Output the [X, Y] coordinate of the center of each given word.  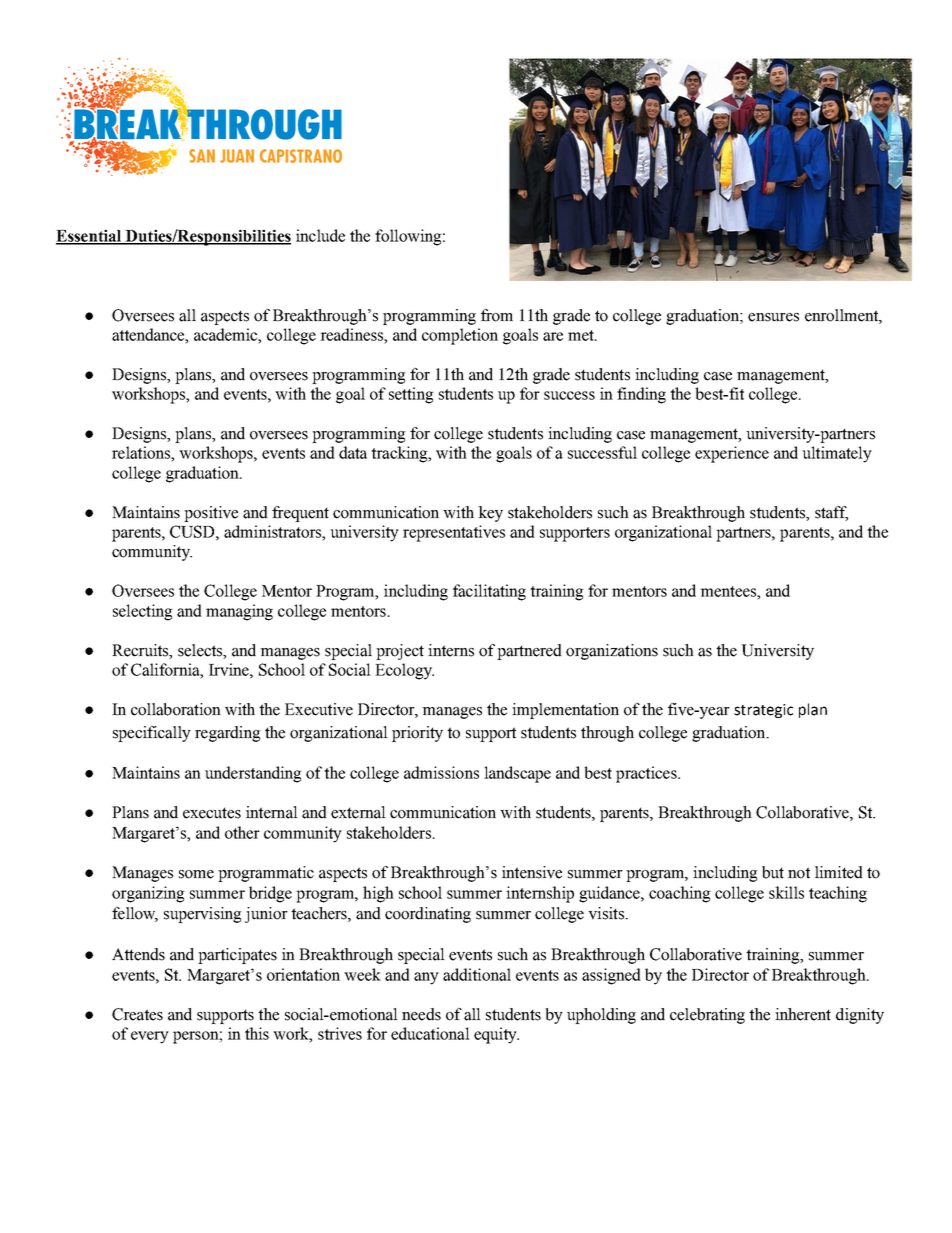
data [353, 452]
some [196, 874]
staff [831, 513]
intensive [532, 872]
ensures [773, 317]
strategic [763, 711]
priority [417, 734]
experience [732, 454]
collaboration [176, 709]
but [773, 872]
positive [211, 514]
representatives [454, 533]
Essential [90, 236]
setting [411, 395]
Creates [137, 1014]
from [497, 315]
